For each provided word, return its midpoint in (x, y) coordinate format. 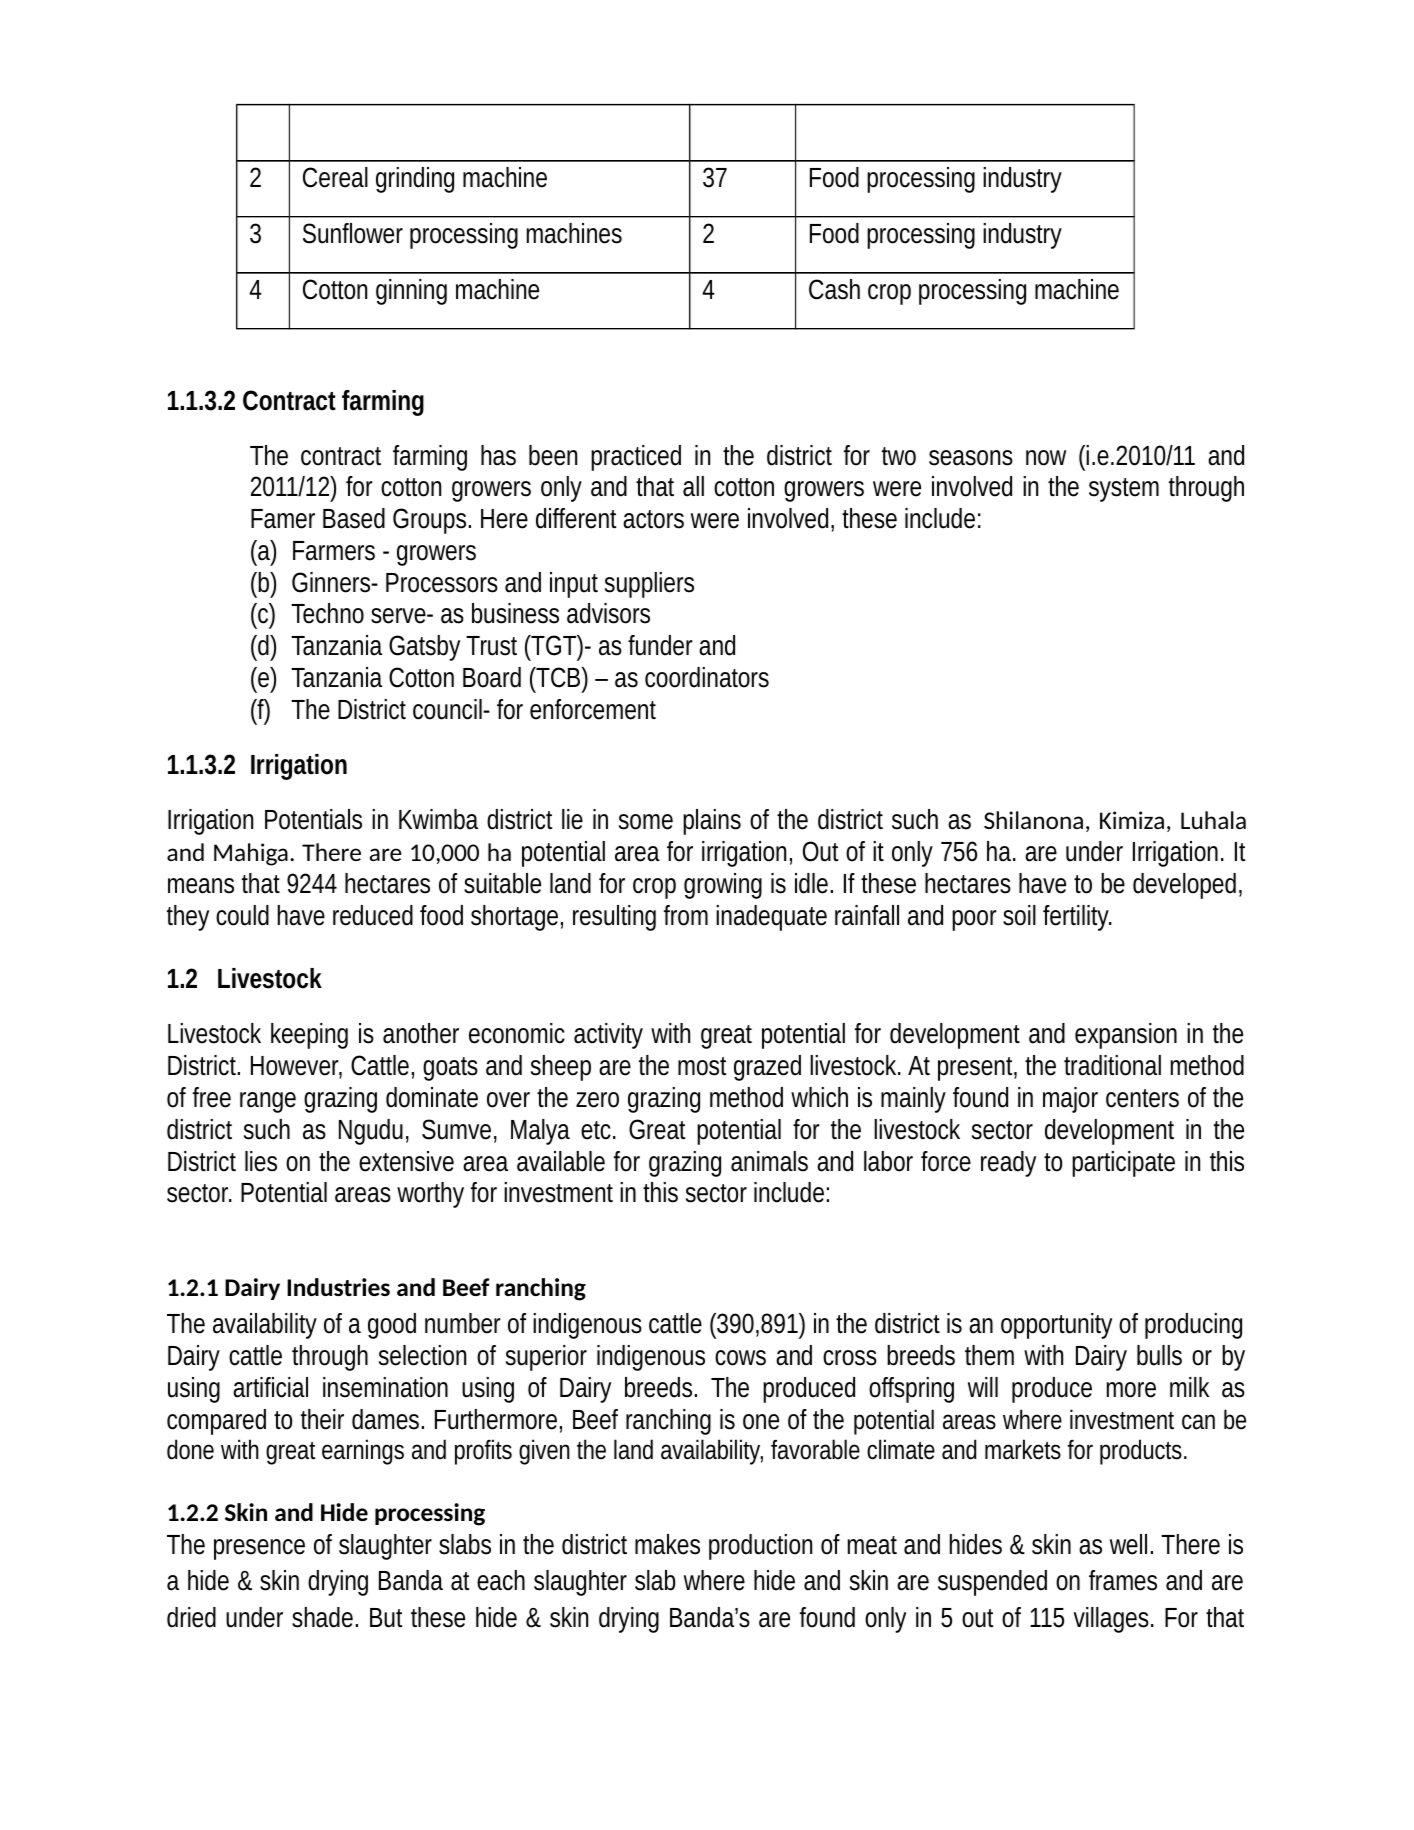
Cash (834, 289)
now (1046, 458)
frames (1123, 1580)
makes (667, 1544)
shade (322, 1617)
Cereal (335, 177)
